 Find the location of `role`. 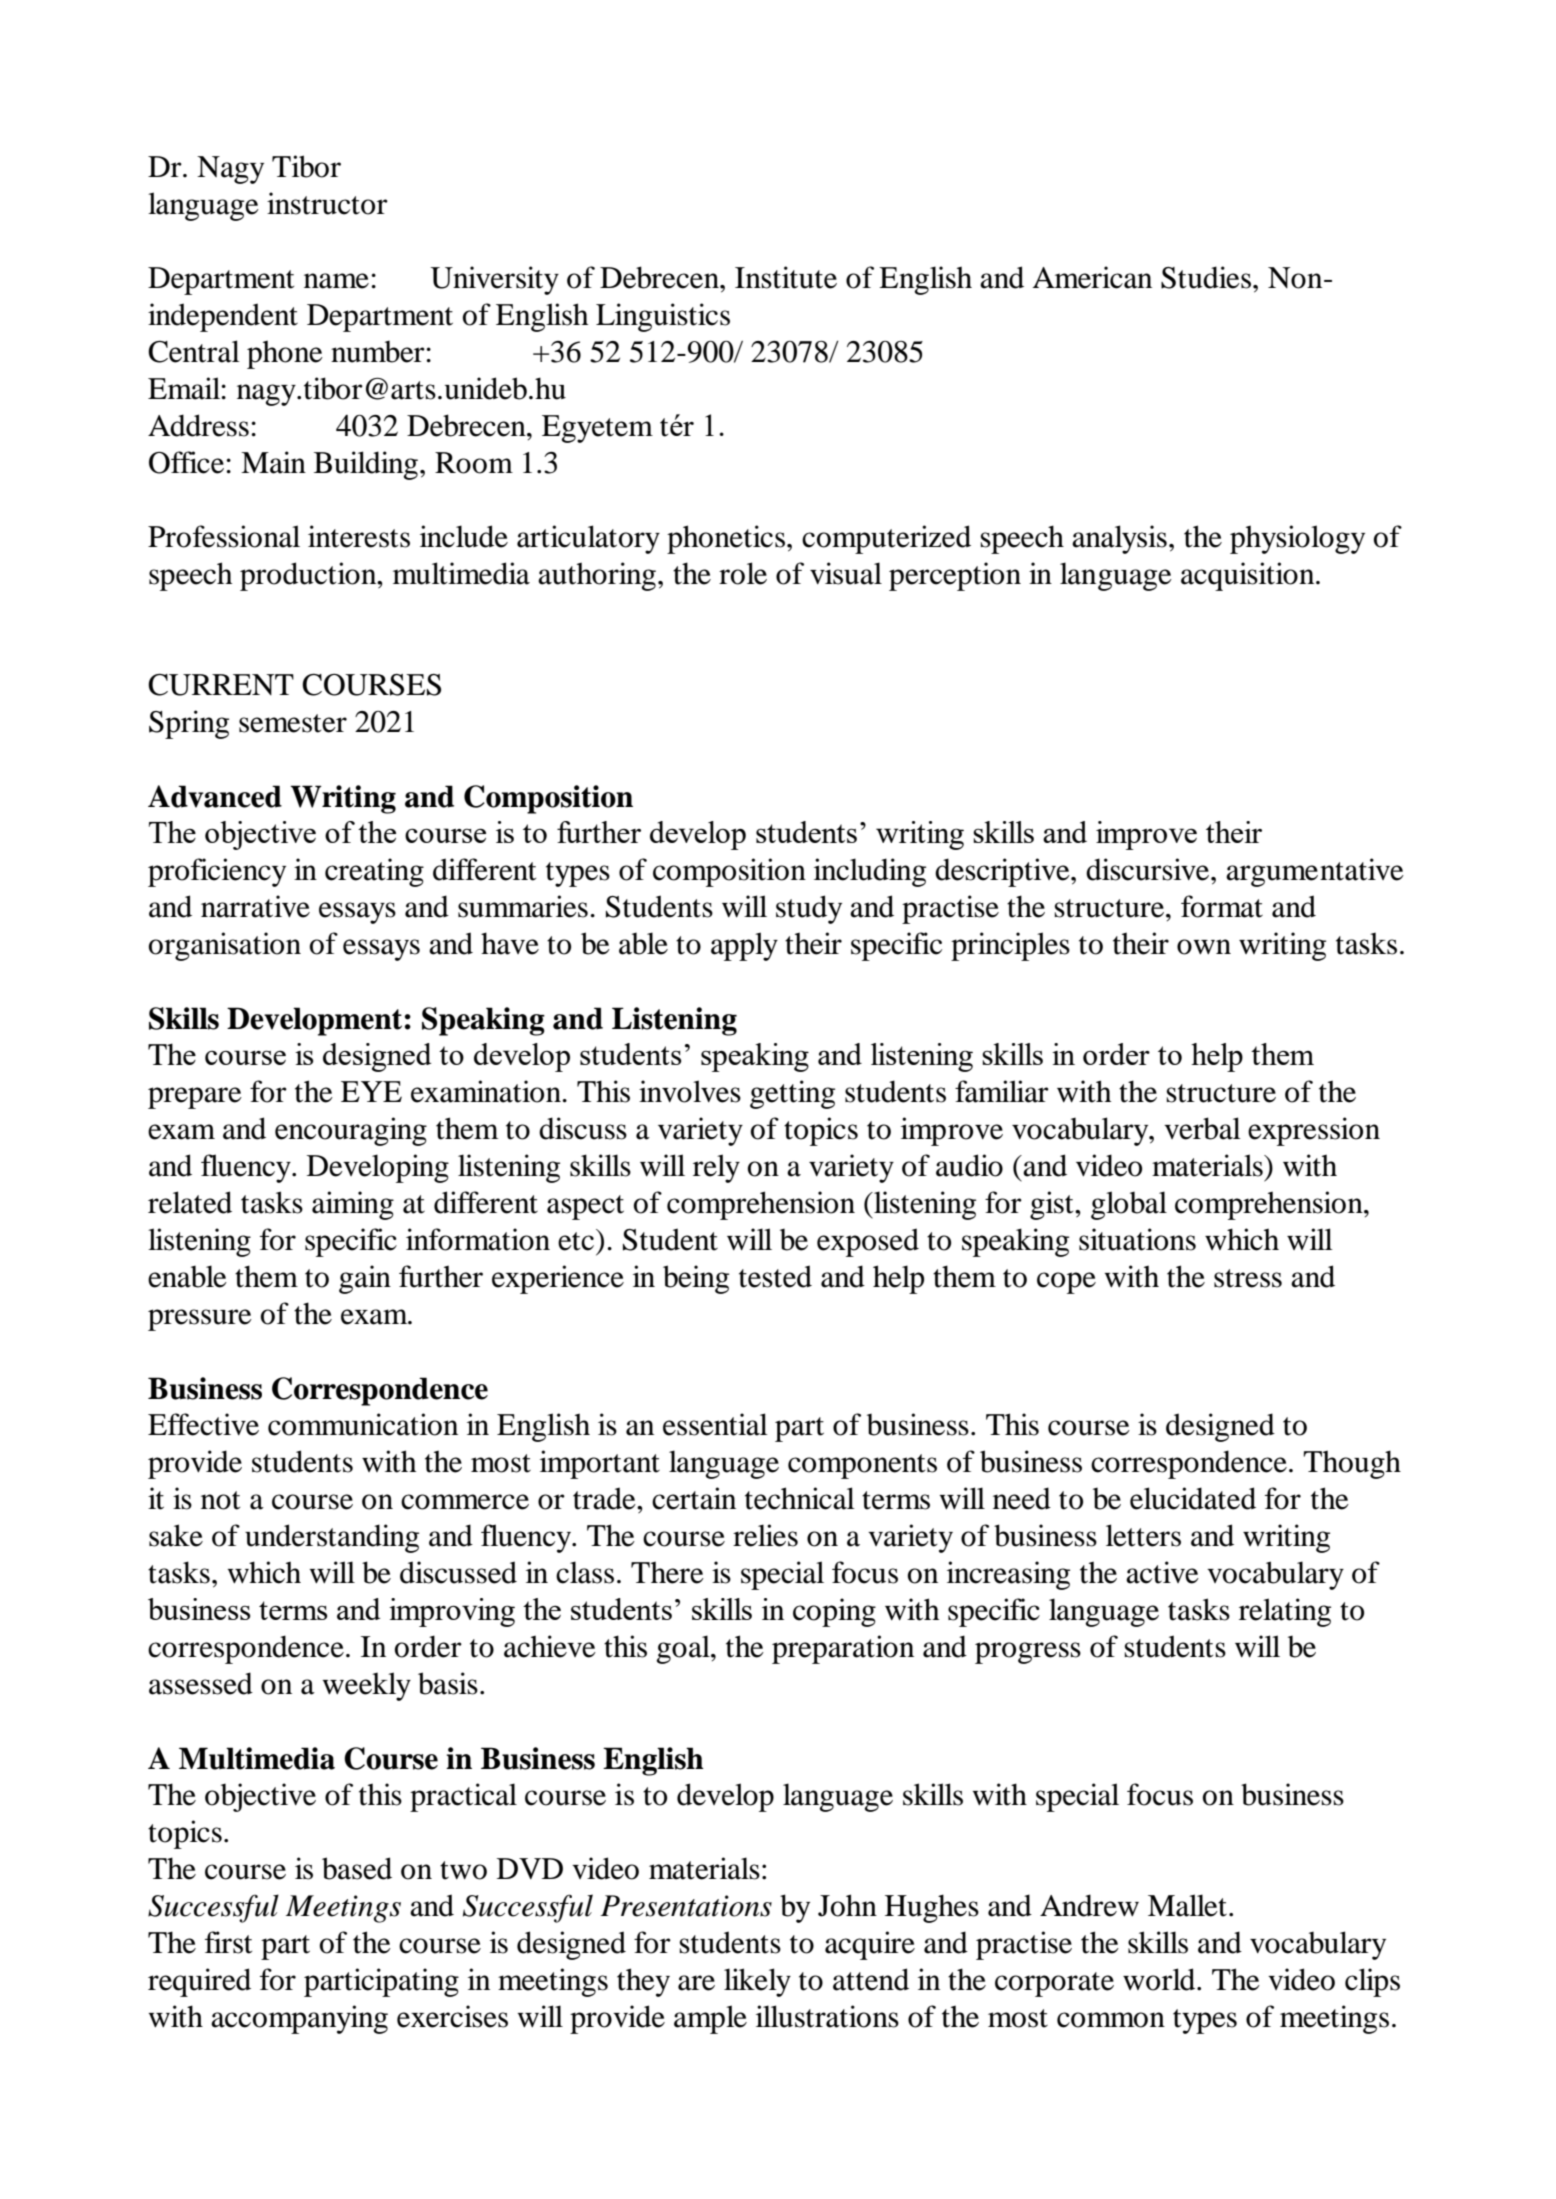

role is located at coordinates (743, 573).
